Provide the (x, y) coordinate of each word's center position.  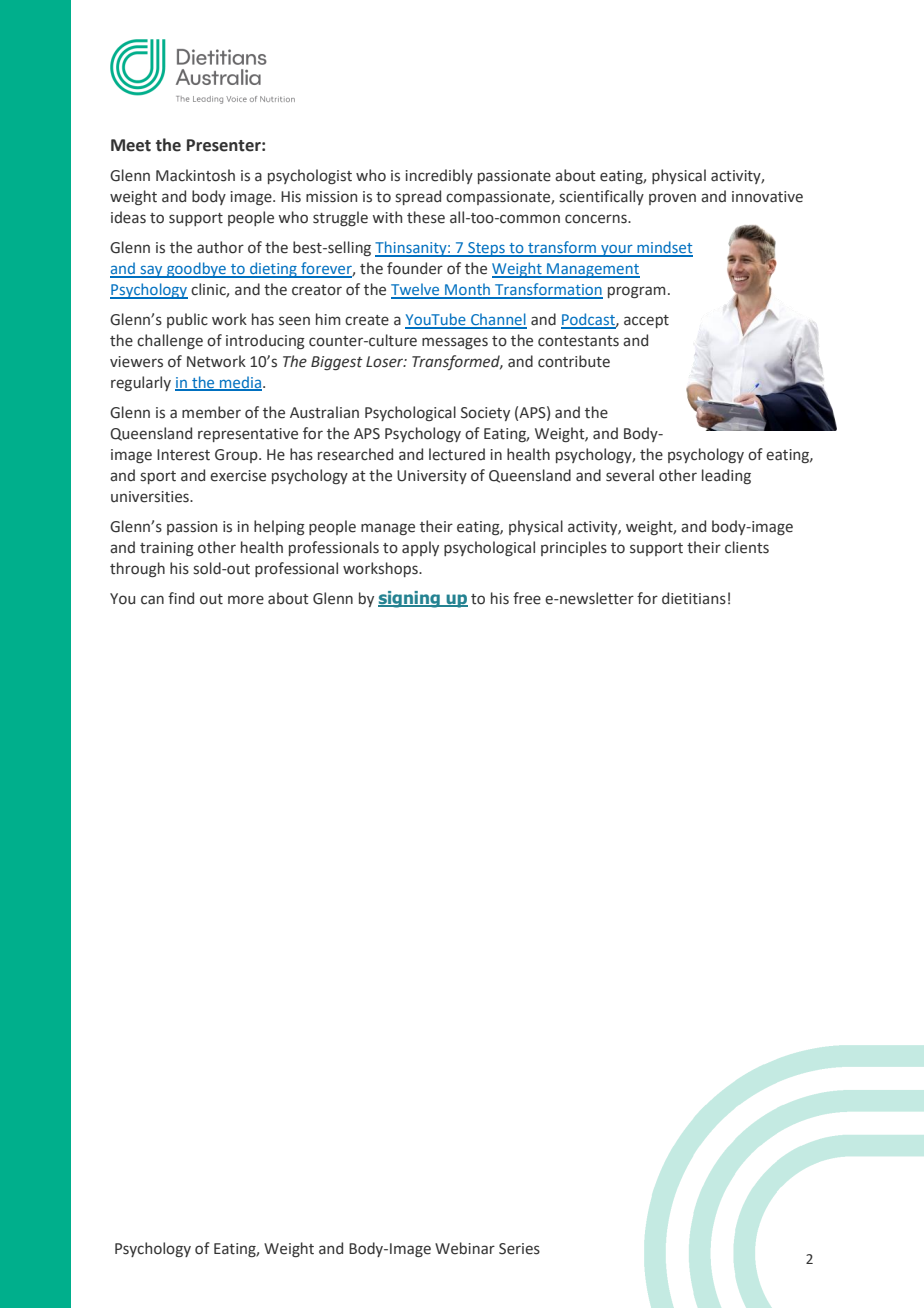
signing (410, 599)
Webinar (465, 1248)
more (246, 600)
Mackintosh (195, 175)
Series (519, 1249)
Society (485, 414)
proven (672, 199)
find (181, 598)
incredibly (439, 176)
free (527, 598)
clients (747, 547)
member (211, 412)
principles (574, 548)
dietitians (694, 598)
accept (646, 321)
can (152, 600)
